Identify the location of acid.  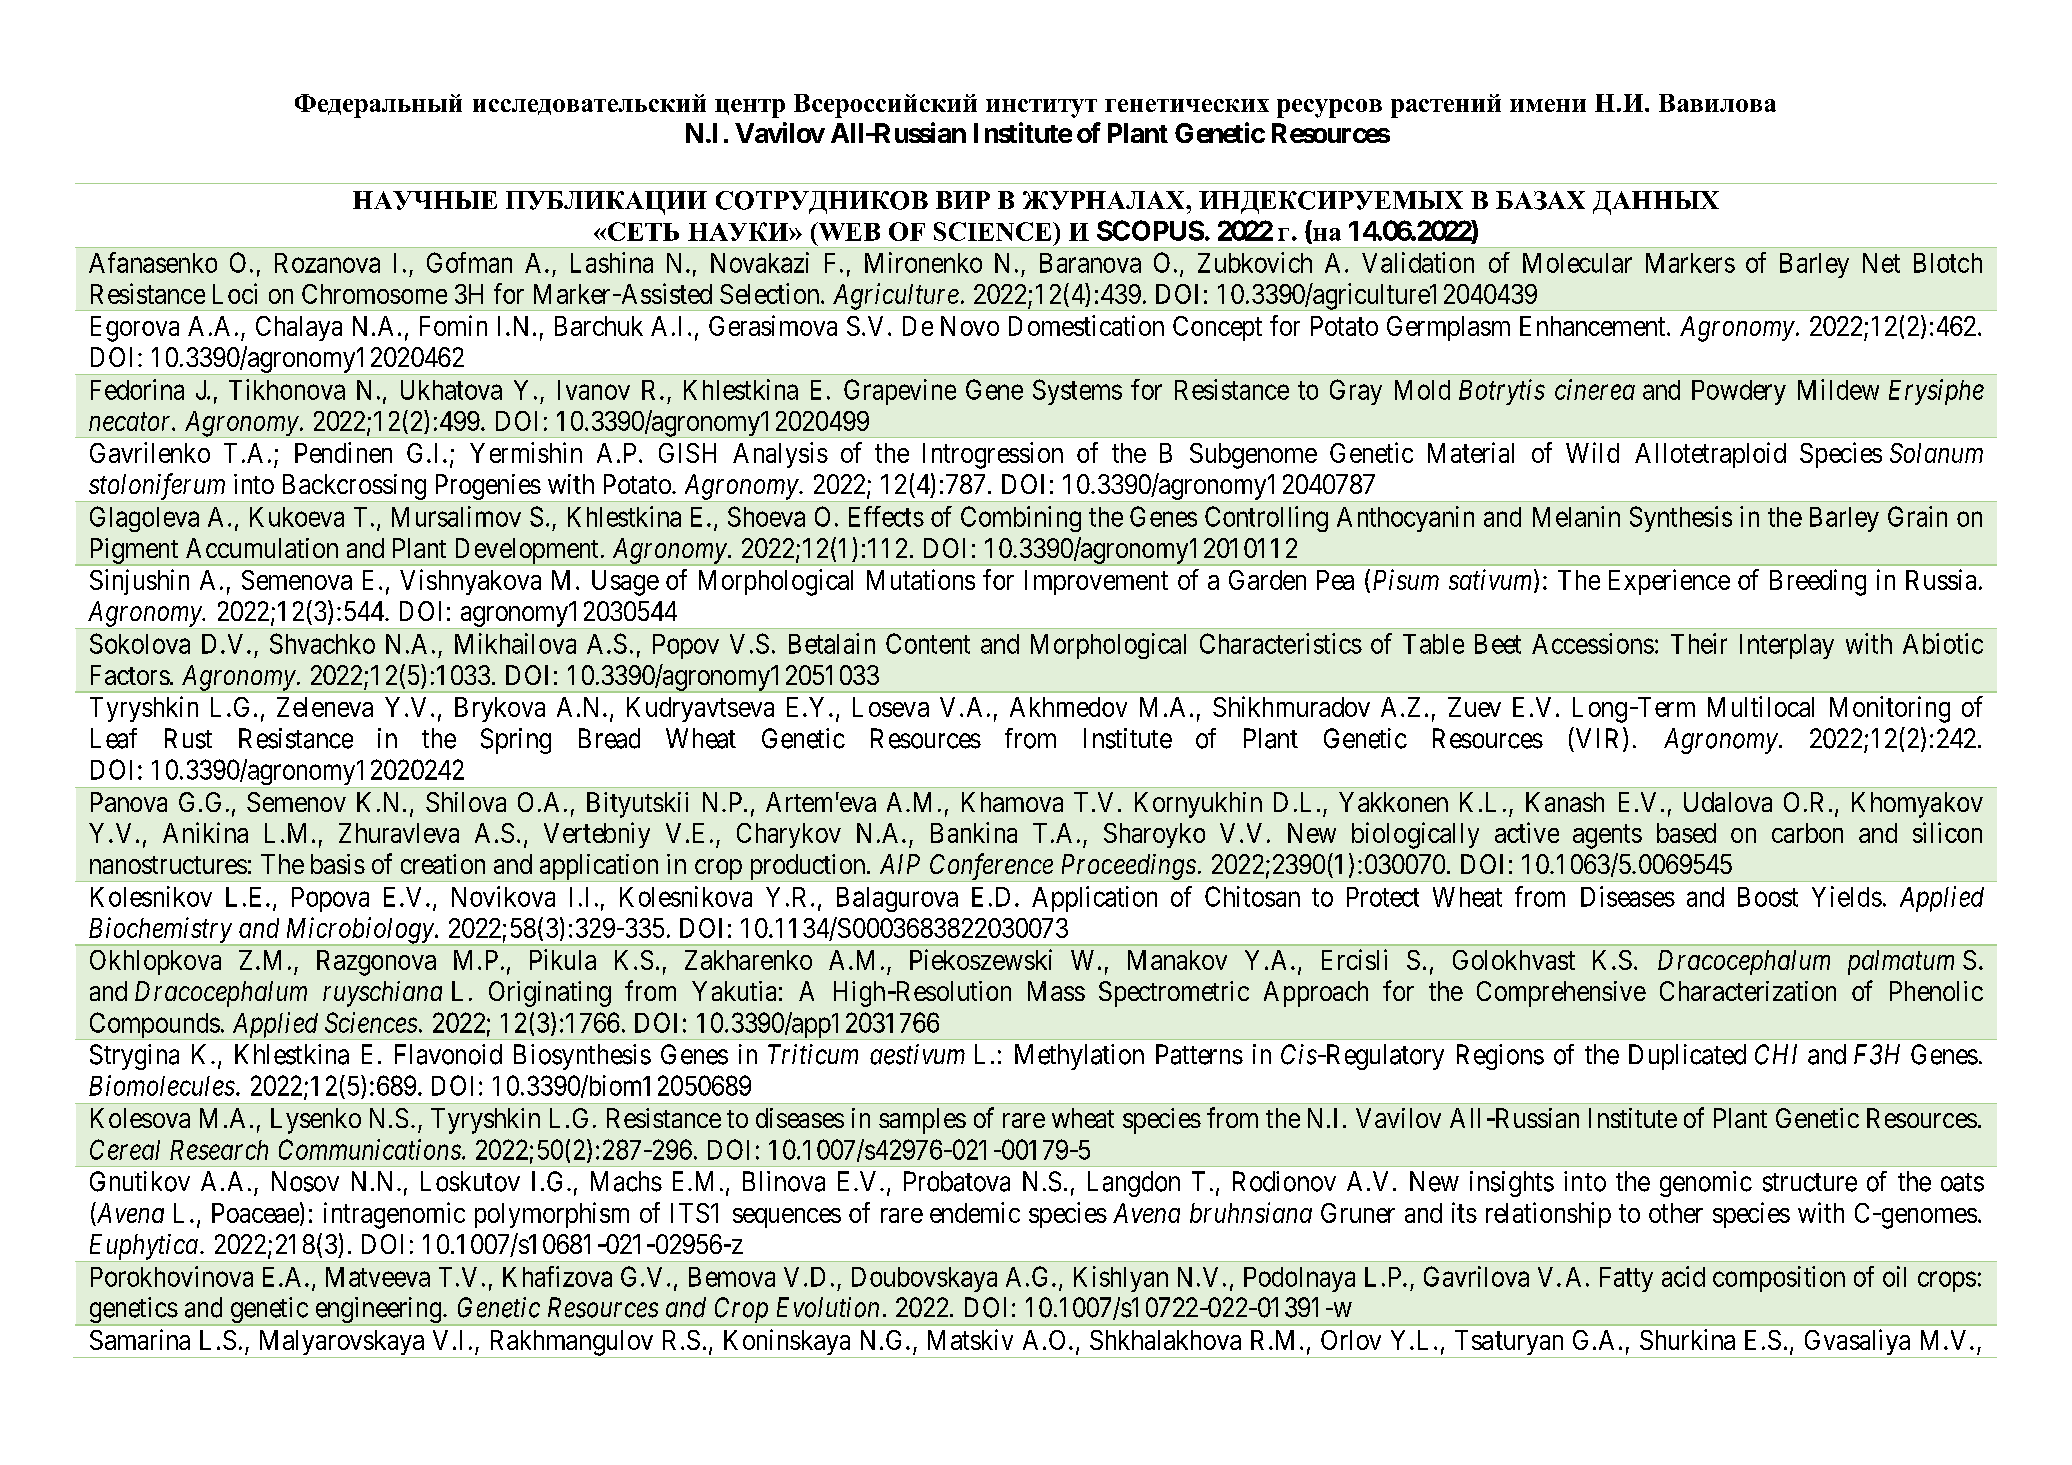
(1683, 1276).
